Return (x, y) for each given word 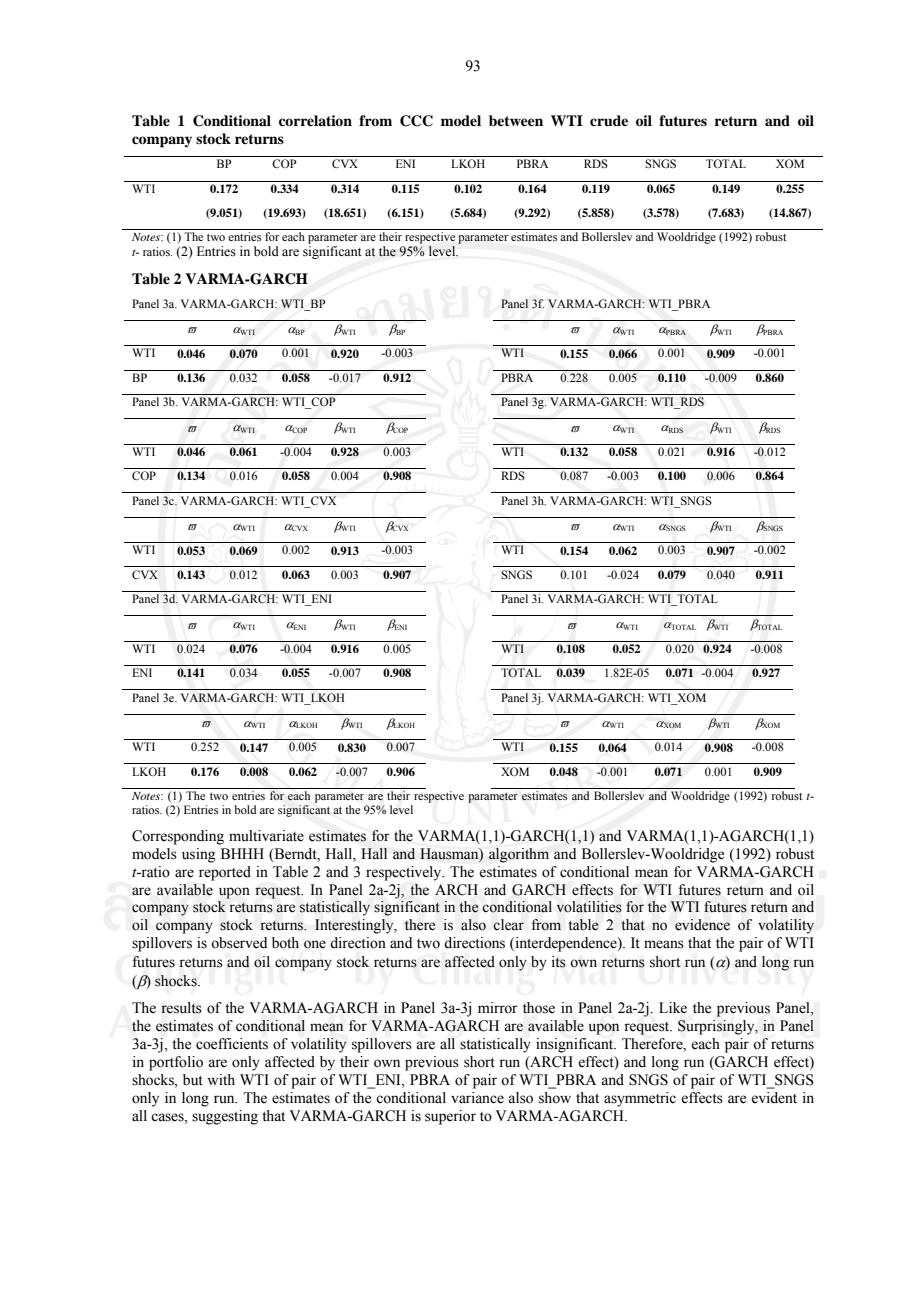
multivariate (266, 836)
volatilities (589, 907)
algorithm (519, 855)
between (516, 120)
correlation (315, 120)
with (221, 1079)
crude (609, 120)
